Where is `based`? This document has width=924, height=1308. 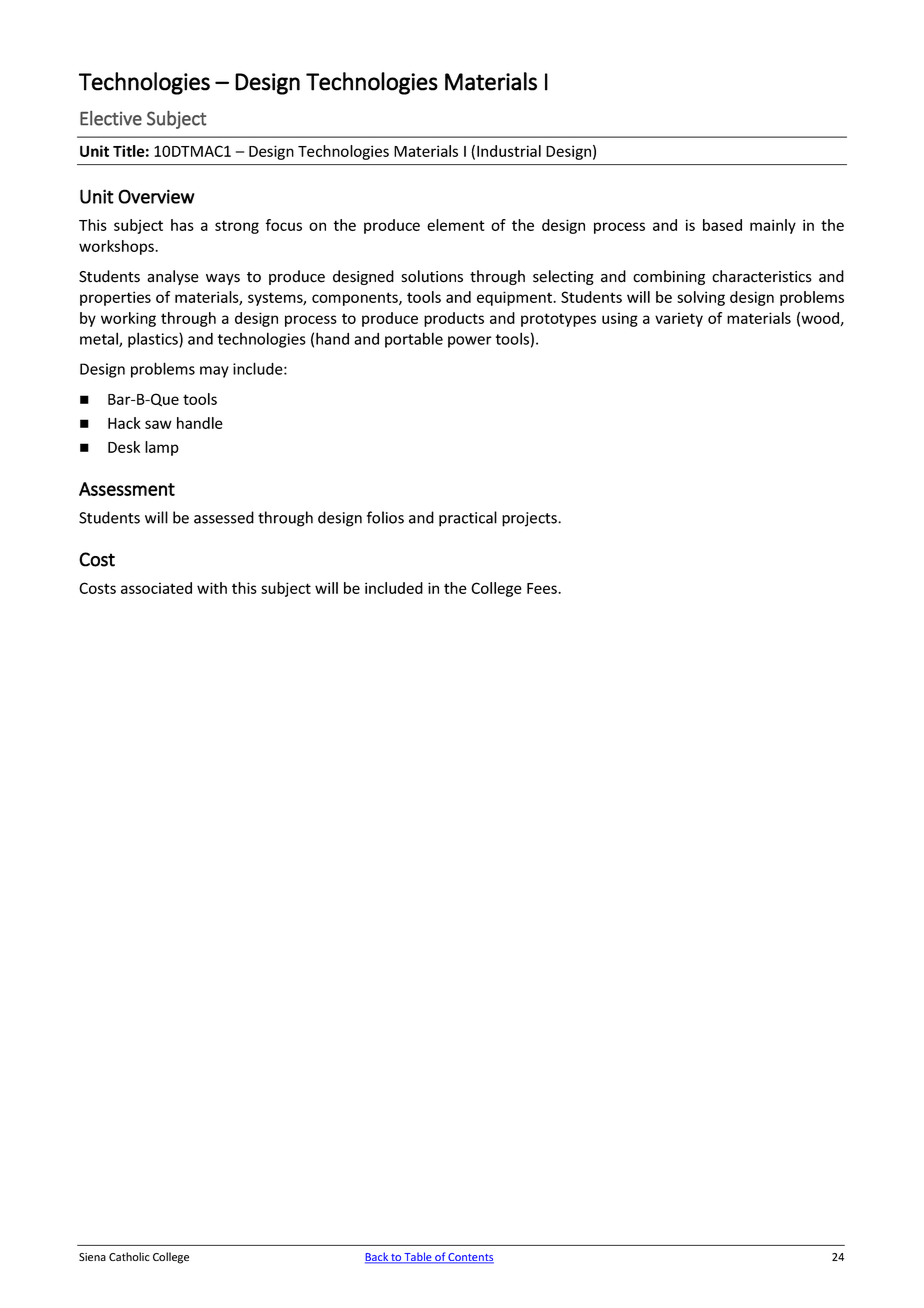
based is located at coordinates (722, 225).
